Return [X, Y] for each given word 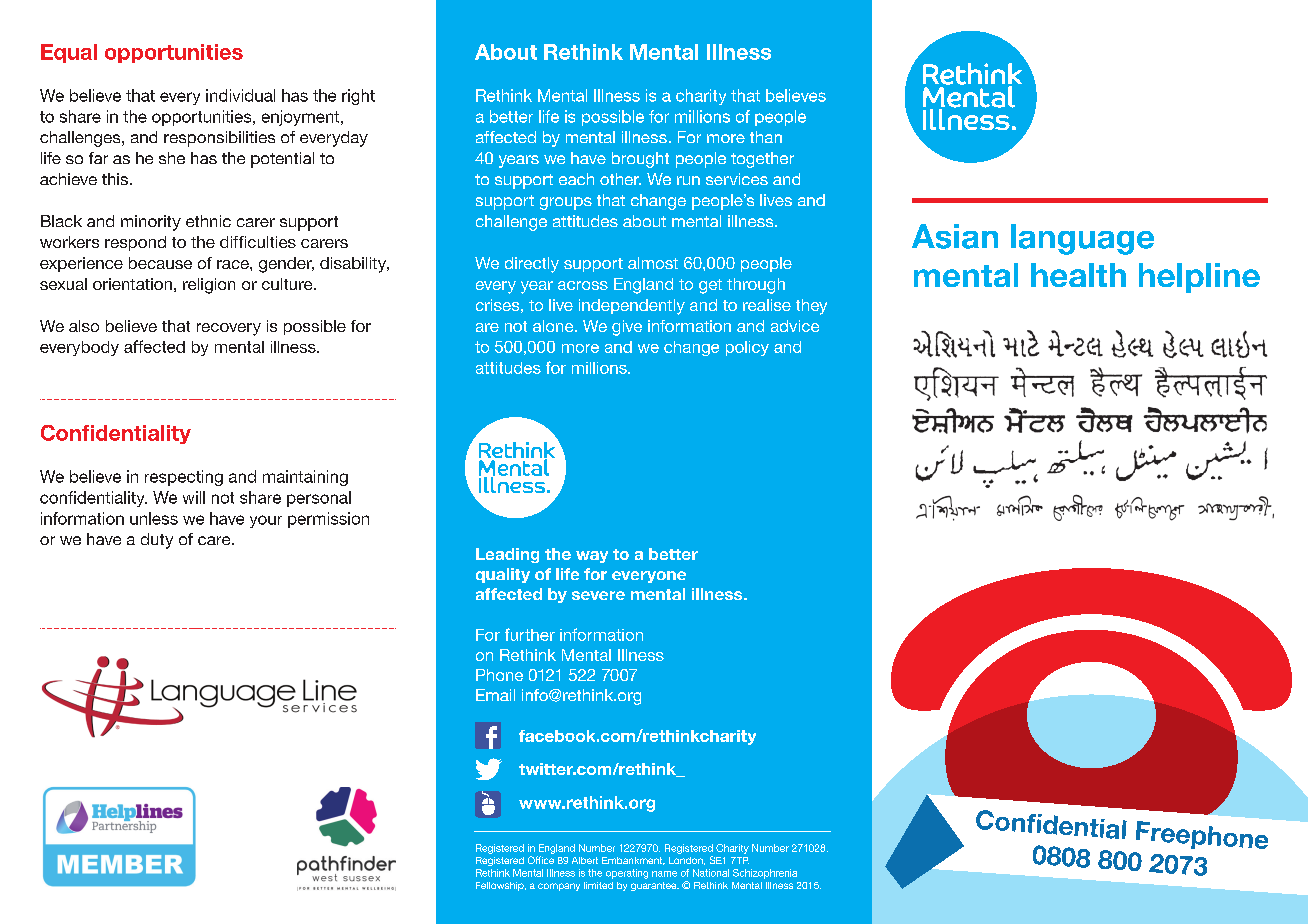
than [766, 137]
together [762, 160]
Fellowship [501, 886]
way [592, 557]
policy [747, 348]
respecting [184, 478]
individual [240, 95]
